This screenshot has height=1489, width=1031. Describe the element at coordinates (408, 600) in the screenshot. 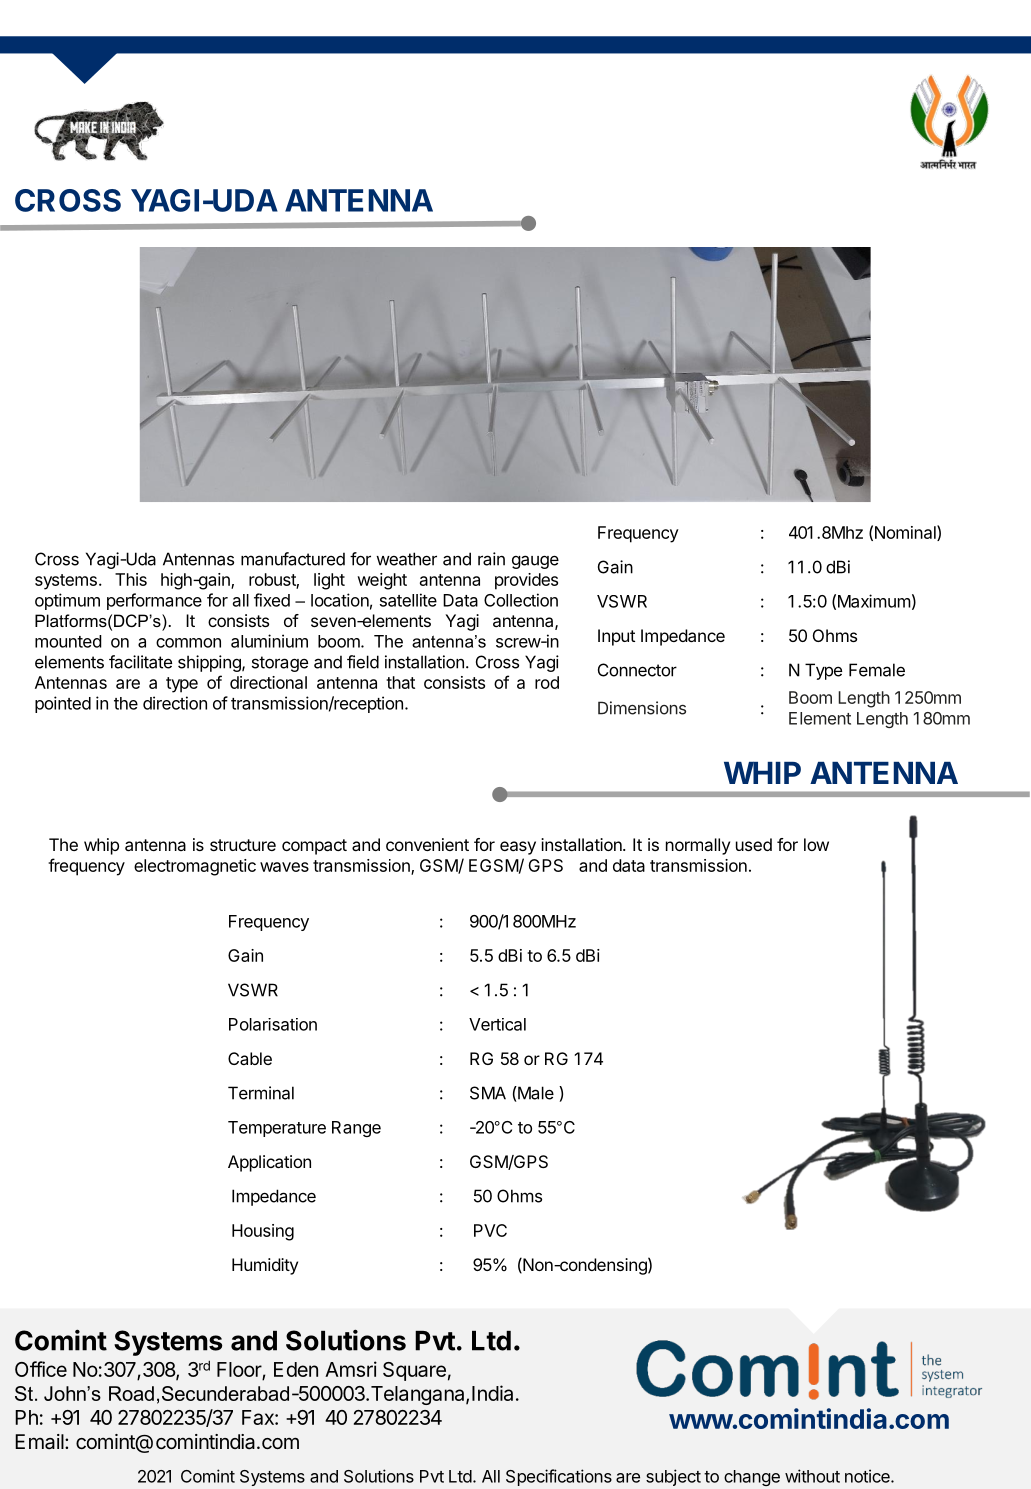

I see `satellite` at that location.
